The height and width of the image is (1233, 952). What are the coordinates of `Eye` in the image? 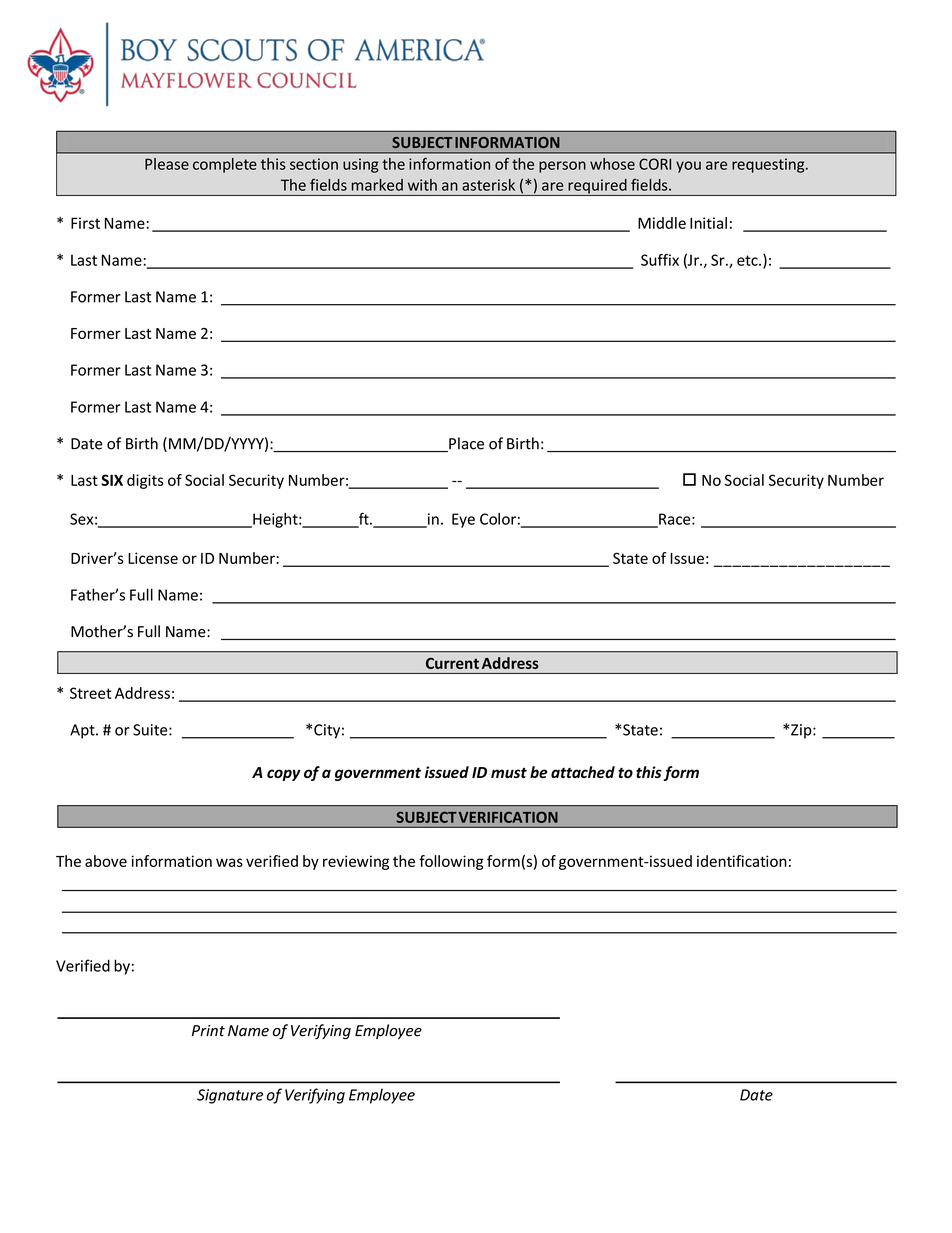 It's located at (463, 520).
